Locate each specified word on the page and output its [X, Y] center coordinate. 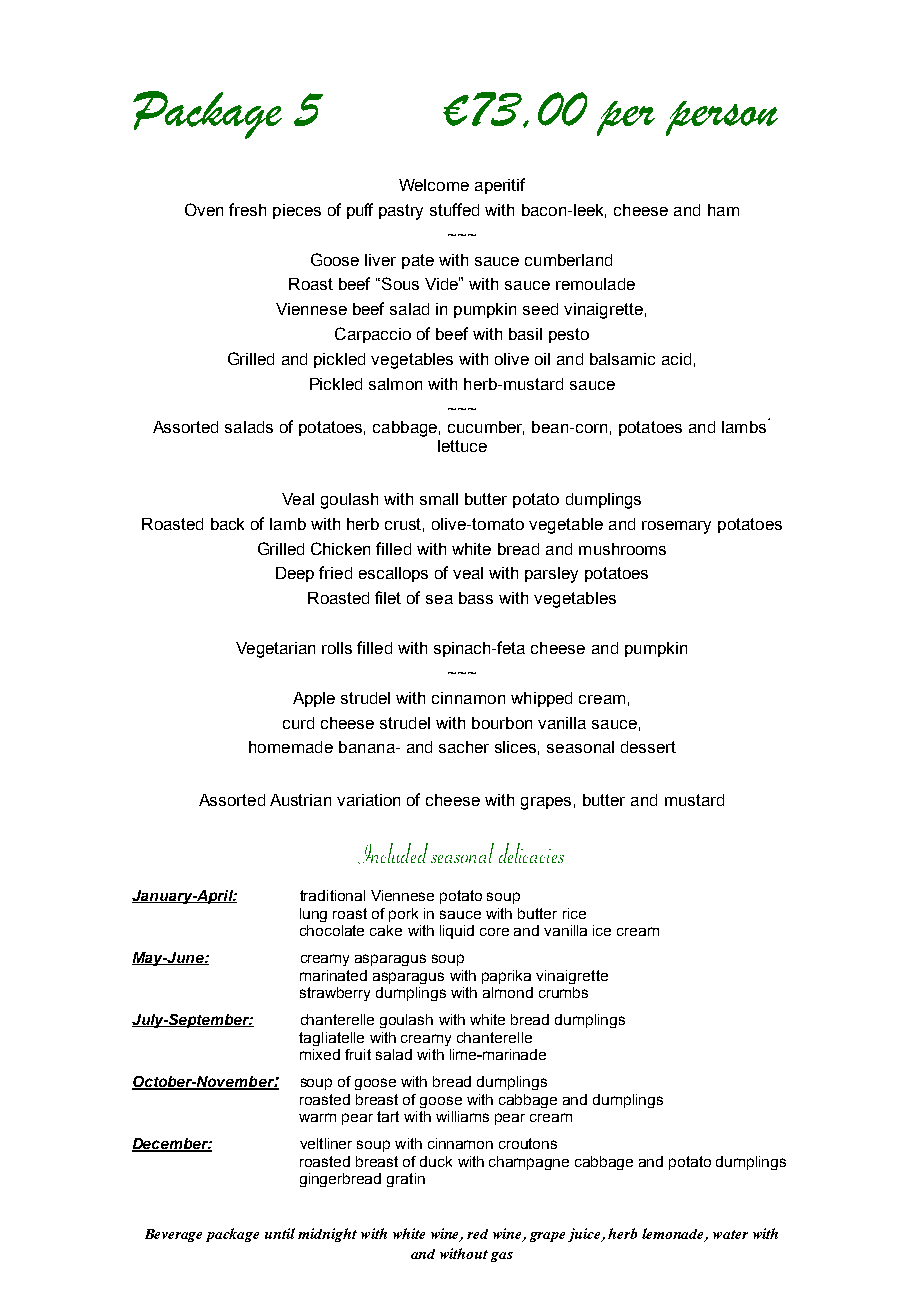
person [722, 118]
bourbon [502, 723]
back [227, 524]
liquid [457, 932]
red [477, 1234]
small [439, 499]
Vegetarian [275, 650]
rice [574, 913]
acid [676, 359]
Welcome [434, 185]
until [280, 1233]
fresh [247, 209]
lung [313, 915]
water [730, 1234]
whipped [541, 699]
